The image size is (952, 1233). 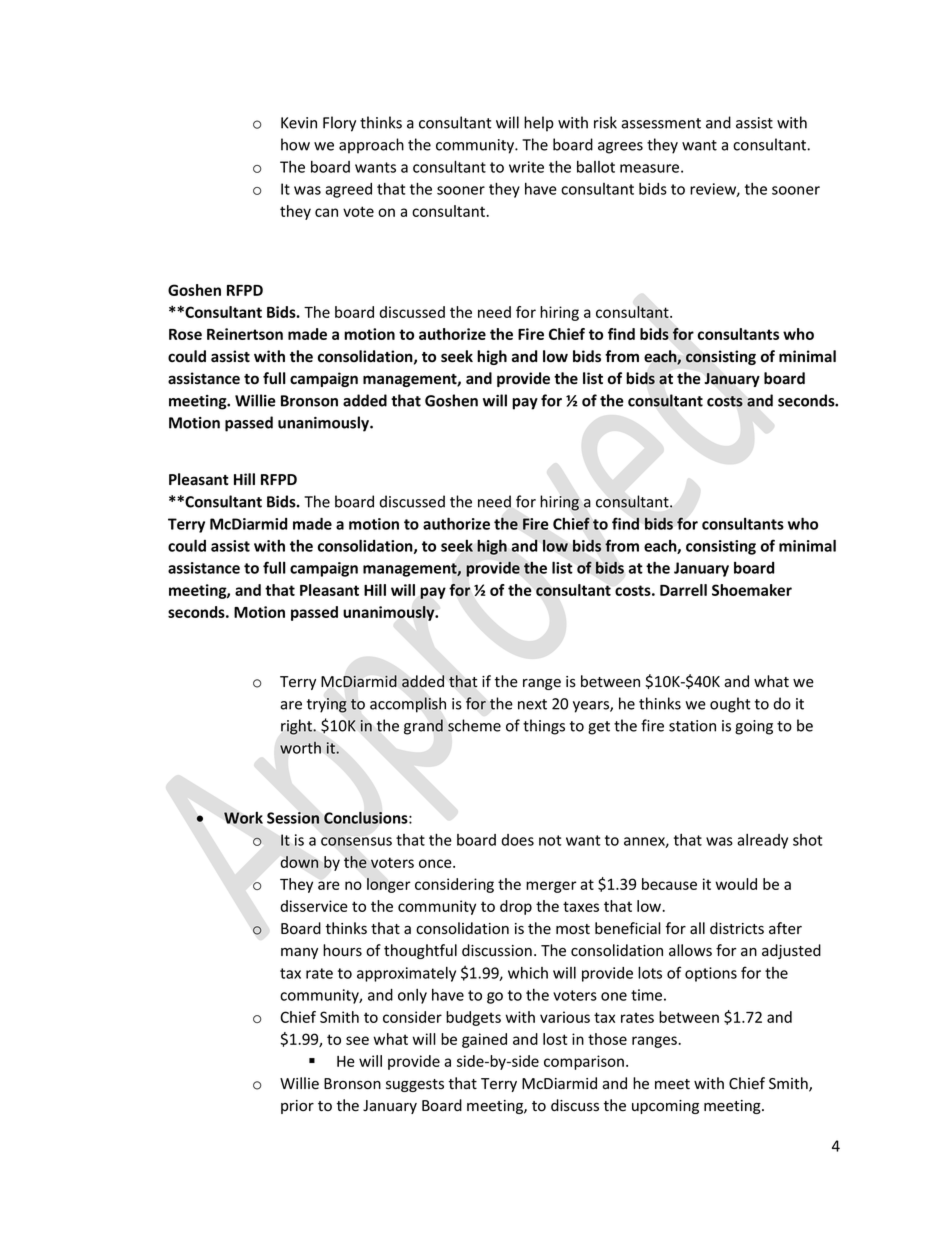 I want to click on Shoemaker, so click(x=752, y=590).
